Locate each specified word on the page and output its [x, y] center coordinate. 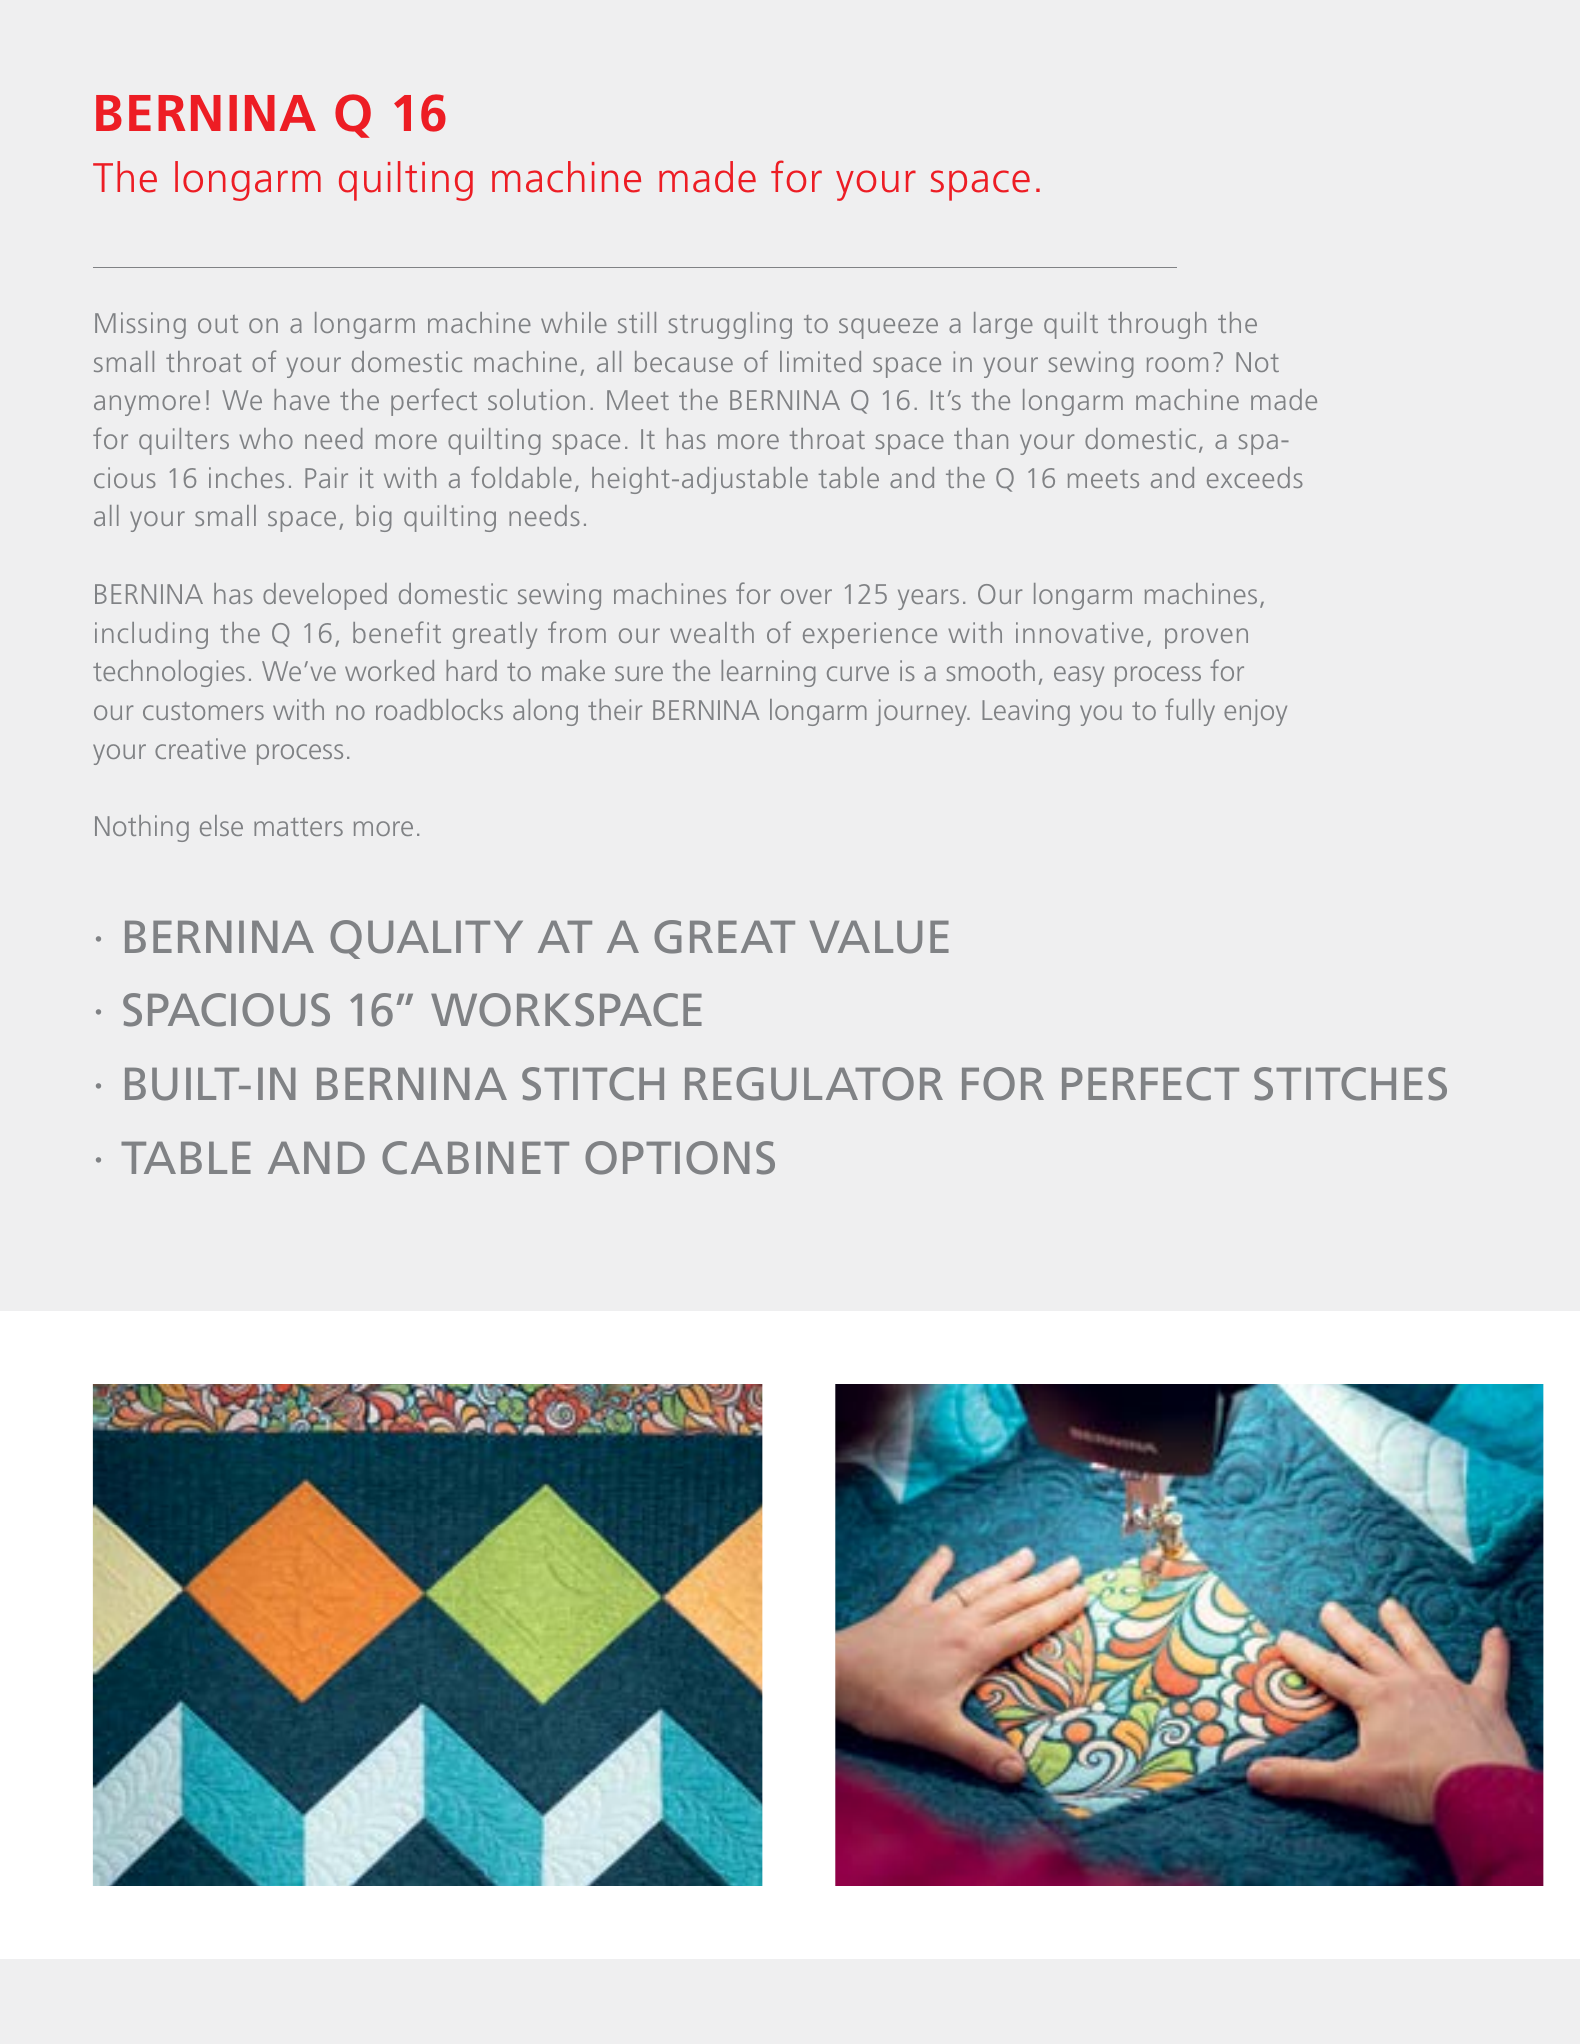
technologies [169, 673]
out [218, 324]
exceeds [1255, 477]
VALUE [879, 937]
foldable [521, 477]
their [615, 709]
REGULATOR [814, 1084]
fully [1190, 712]
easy [1079, 676]
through [1157, 325]
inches [246, 477]
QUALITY [426, 939]
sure [639, 673]
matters [298, 827]
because [684, 361]
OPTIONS [680, 1158]
